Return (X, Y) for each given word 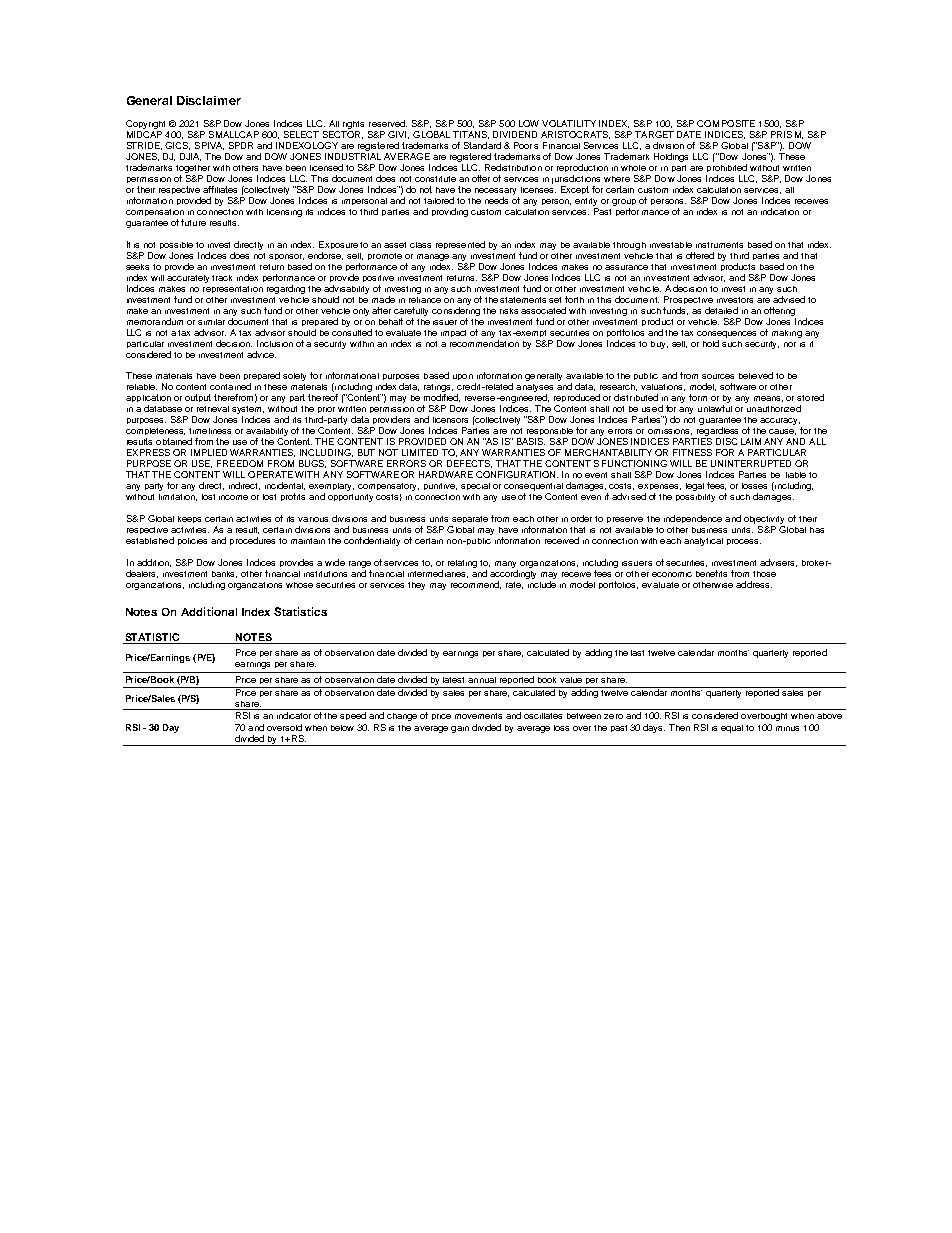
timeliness (210, 431)
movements (478, 716)
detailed (721, 310)
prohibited (726, 170)
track (222, 278)
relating (462, 564)
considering (456, 310)
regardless (718, 433)
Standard (482, 145)
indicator (294, 715)
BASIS (531, 441)
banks (224, 574)
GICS (177, 146)
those (764, 574)
